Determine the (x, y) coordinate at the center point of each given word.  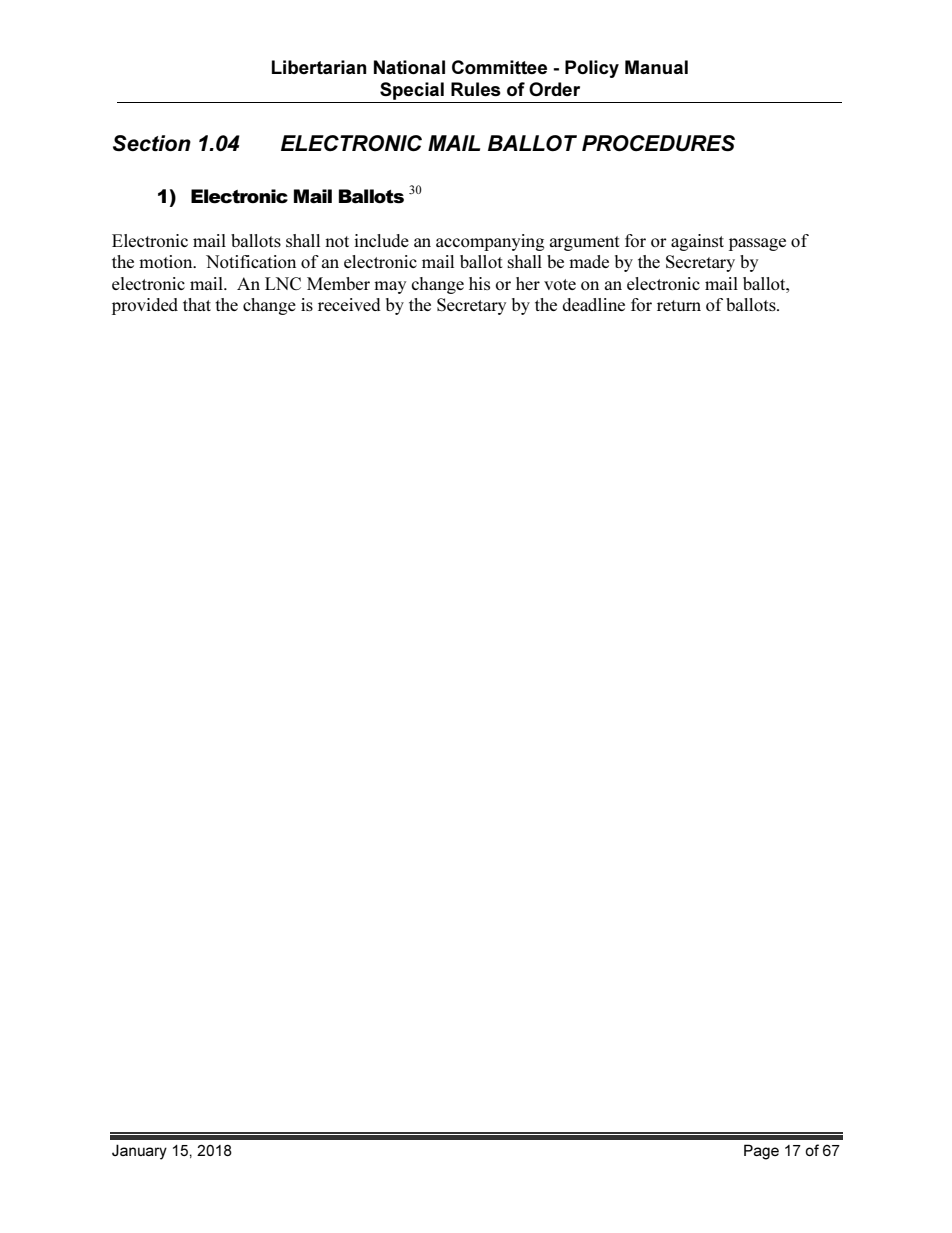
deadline (593, 304)
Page (761, 1152)
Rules (476, 89)
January (139, 1152)
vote (560, 284)
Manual (656, 67)
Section (152, 143)
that (197, 304)
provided (145, 306)
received (349, 304)
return (679, 305)
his (479, 283)
